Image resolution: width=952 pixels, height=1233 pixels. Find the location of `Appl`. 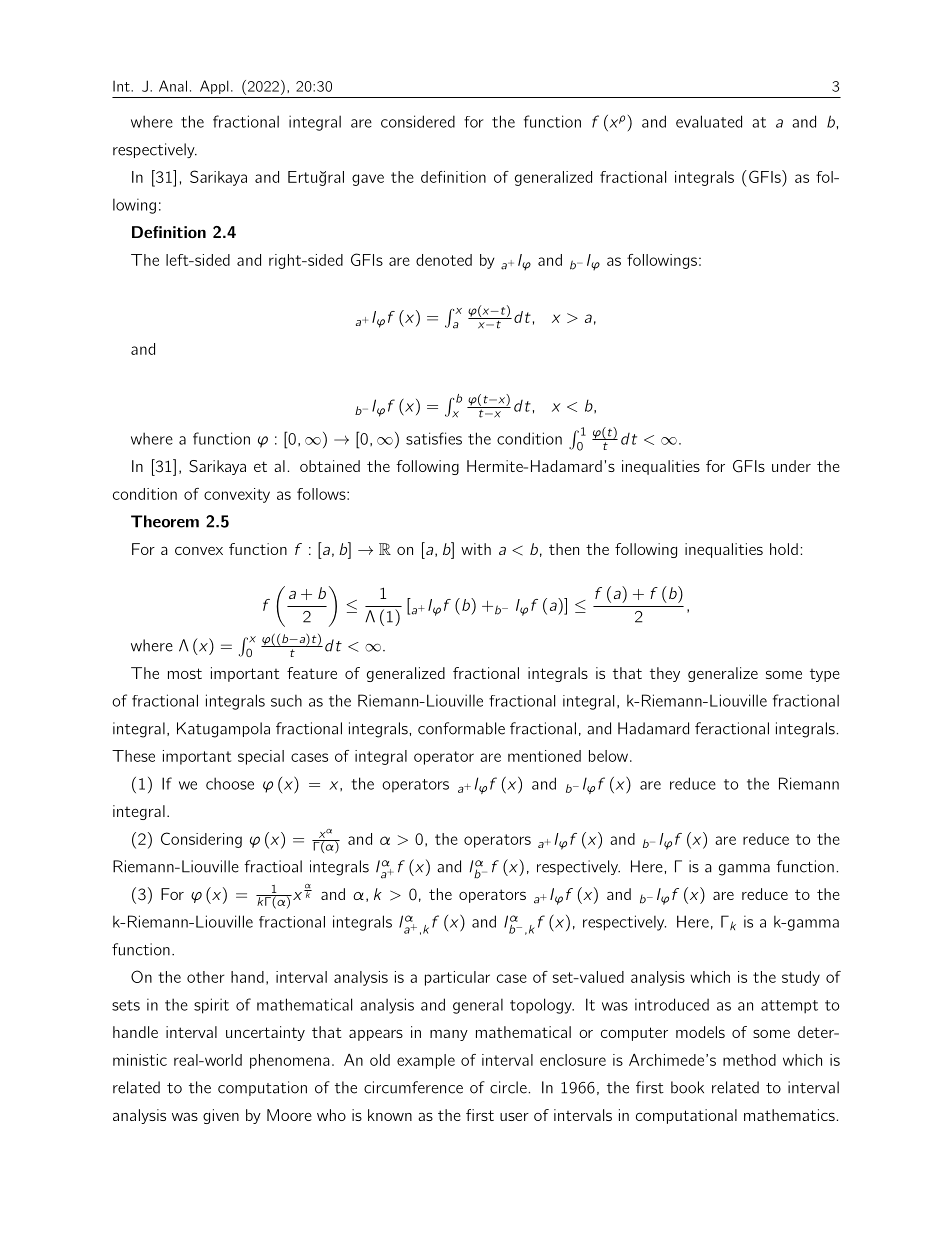

Appl is located at coordinates (214, 87).
